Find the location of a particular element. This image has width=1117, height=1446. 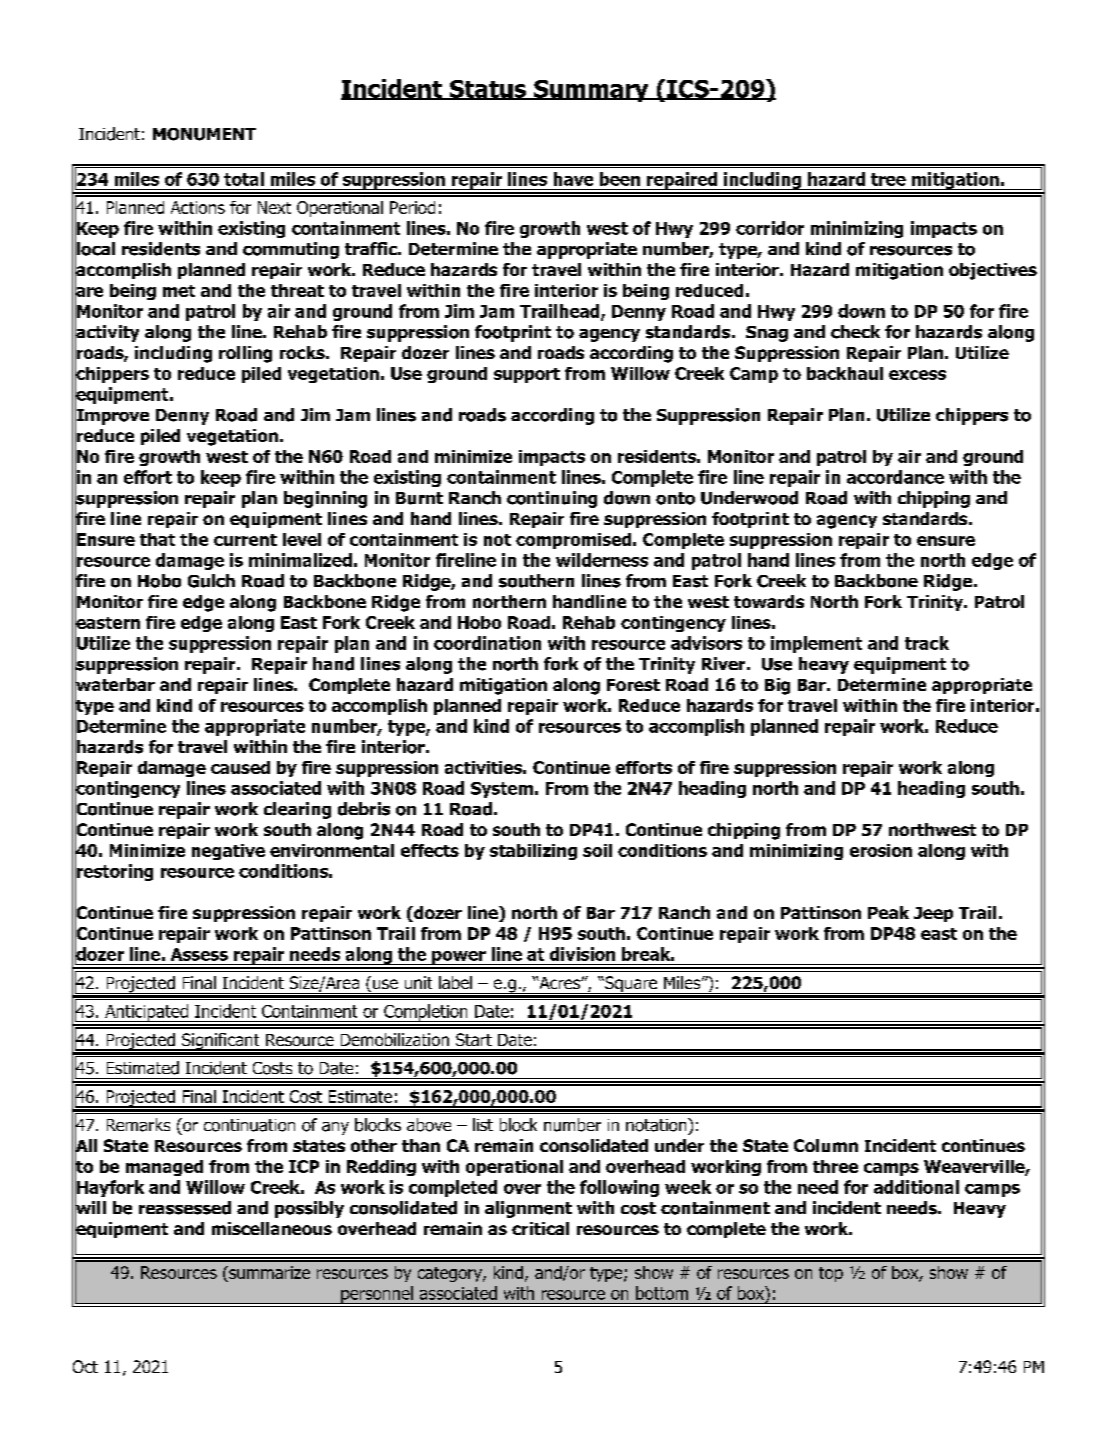

tree is located at coordinates (888, 179).
